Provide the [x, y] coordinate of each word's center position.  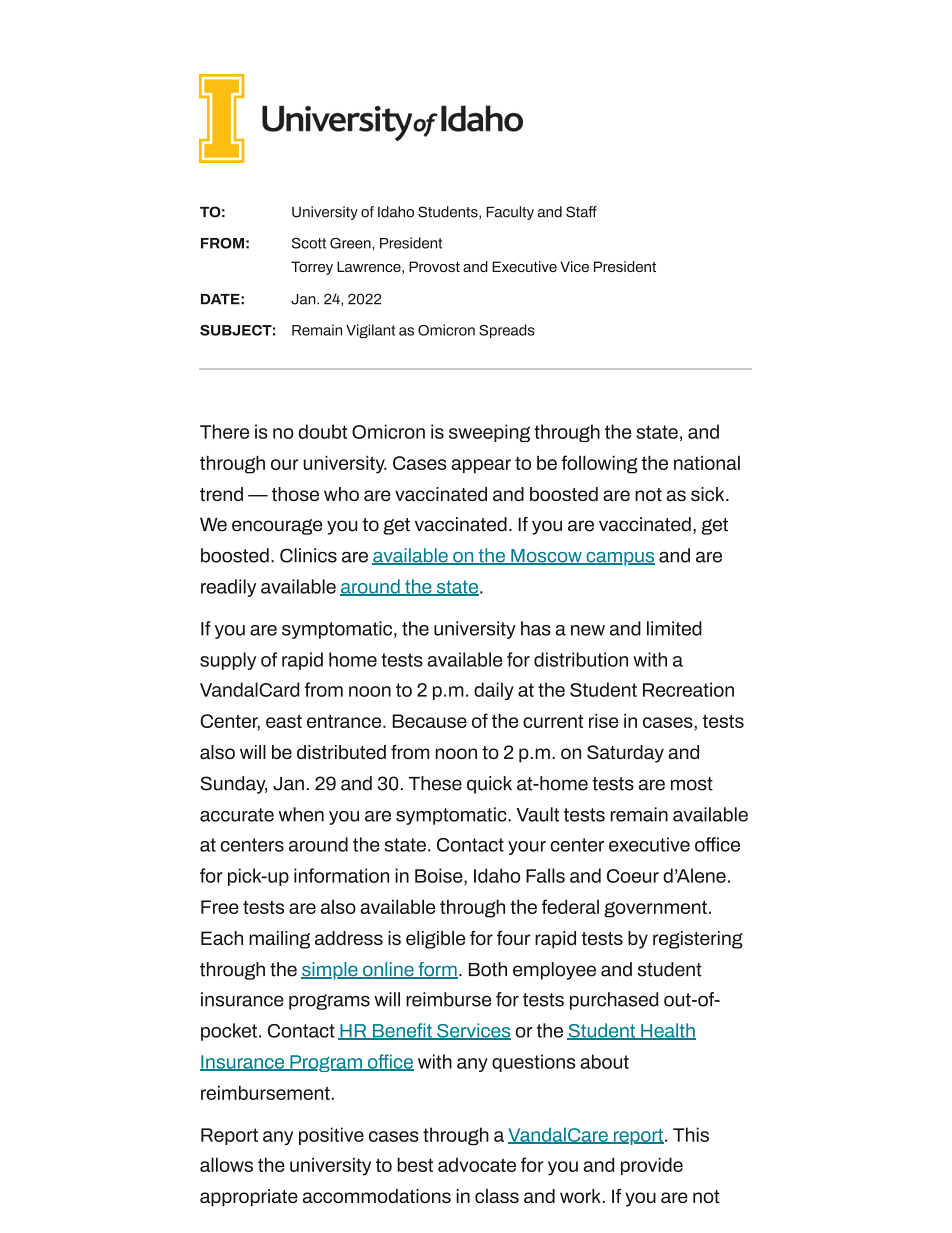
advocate [477, 1164]
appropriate [249, 1198]
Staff [581, 212]
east [284, 721]
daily [494, 691]
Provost [434, 266]
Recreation [688, 689]
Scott [309, 243]
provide [652, 1166]
